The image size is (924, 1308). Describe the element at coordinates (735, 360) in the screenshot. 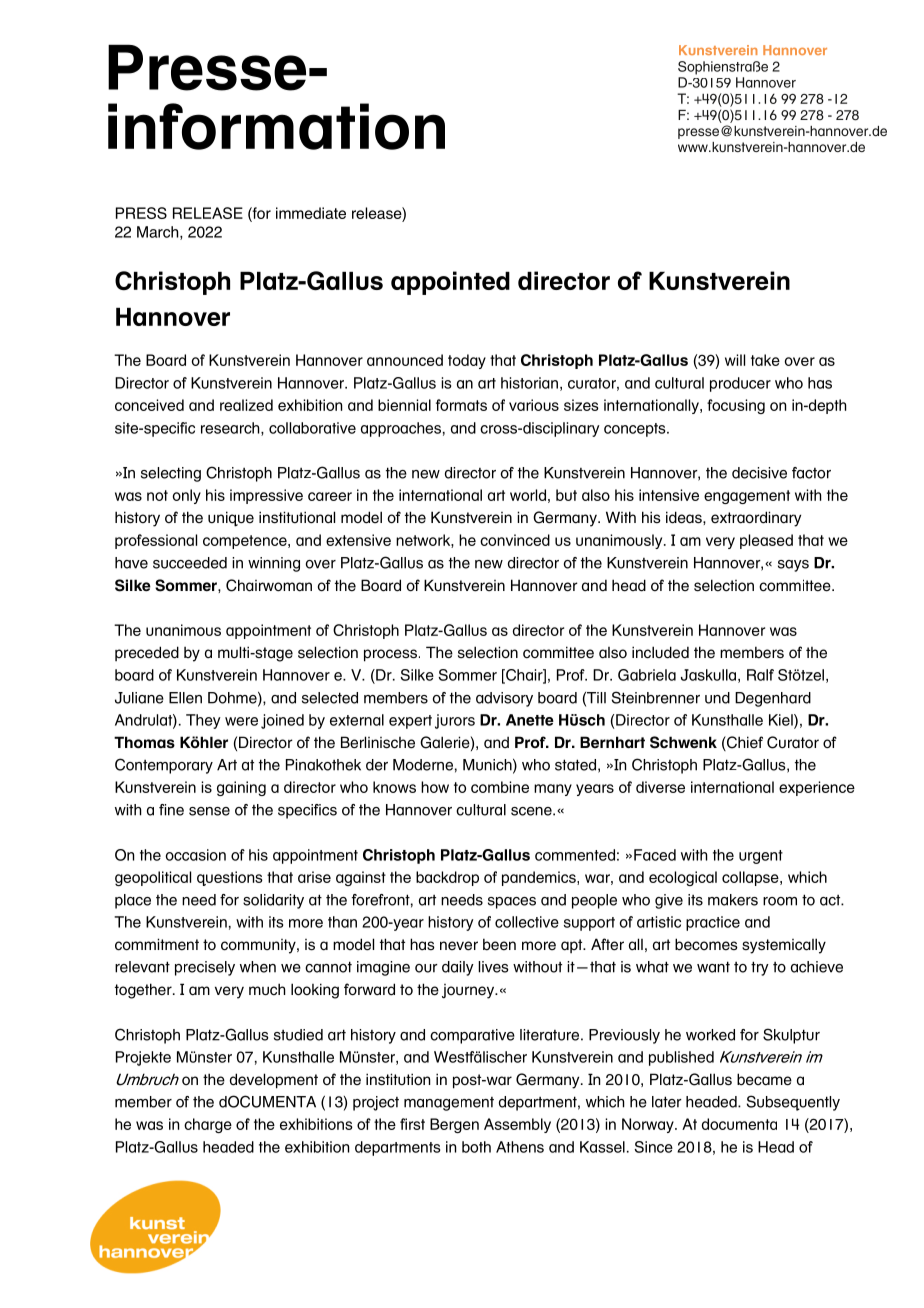

I see `will` at that location.
